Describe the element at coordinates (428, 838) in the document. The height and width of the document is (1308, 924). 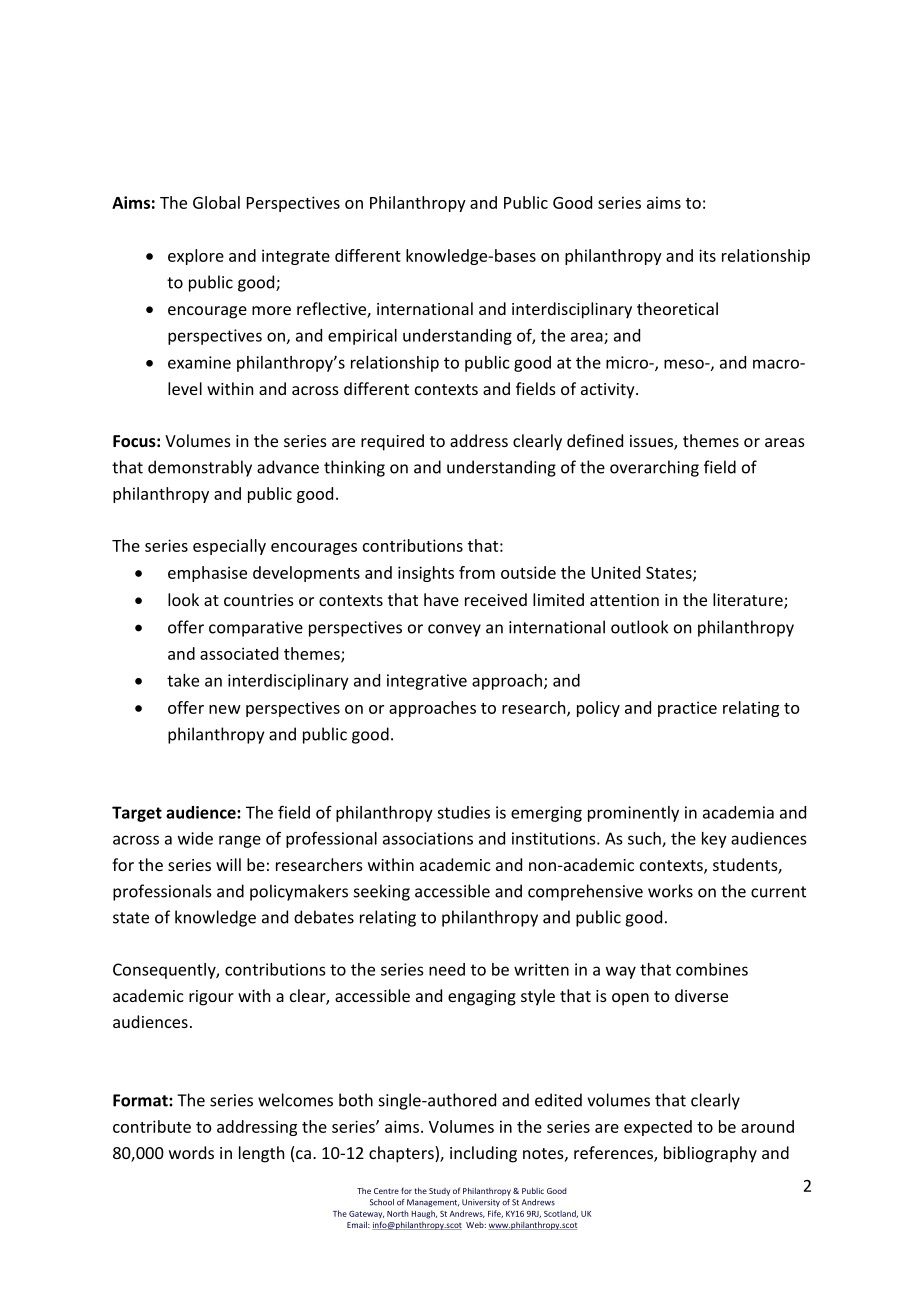
I see `associations` at that location.
